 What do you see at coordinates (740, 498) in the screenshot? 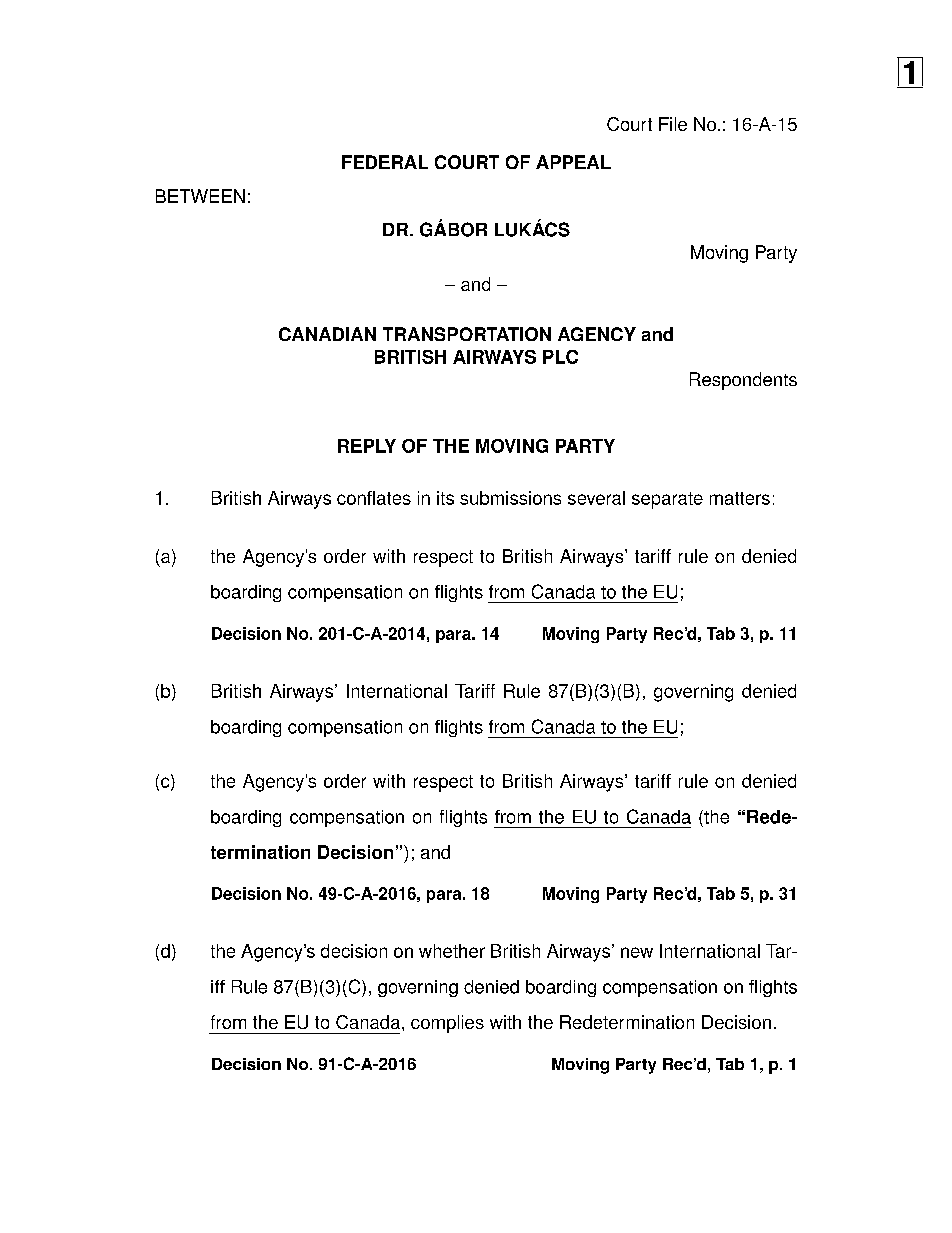
I see `matters` at bounding box center [740, 498].
